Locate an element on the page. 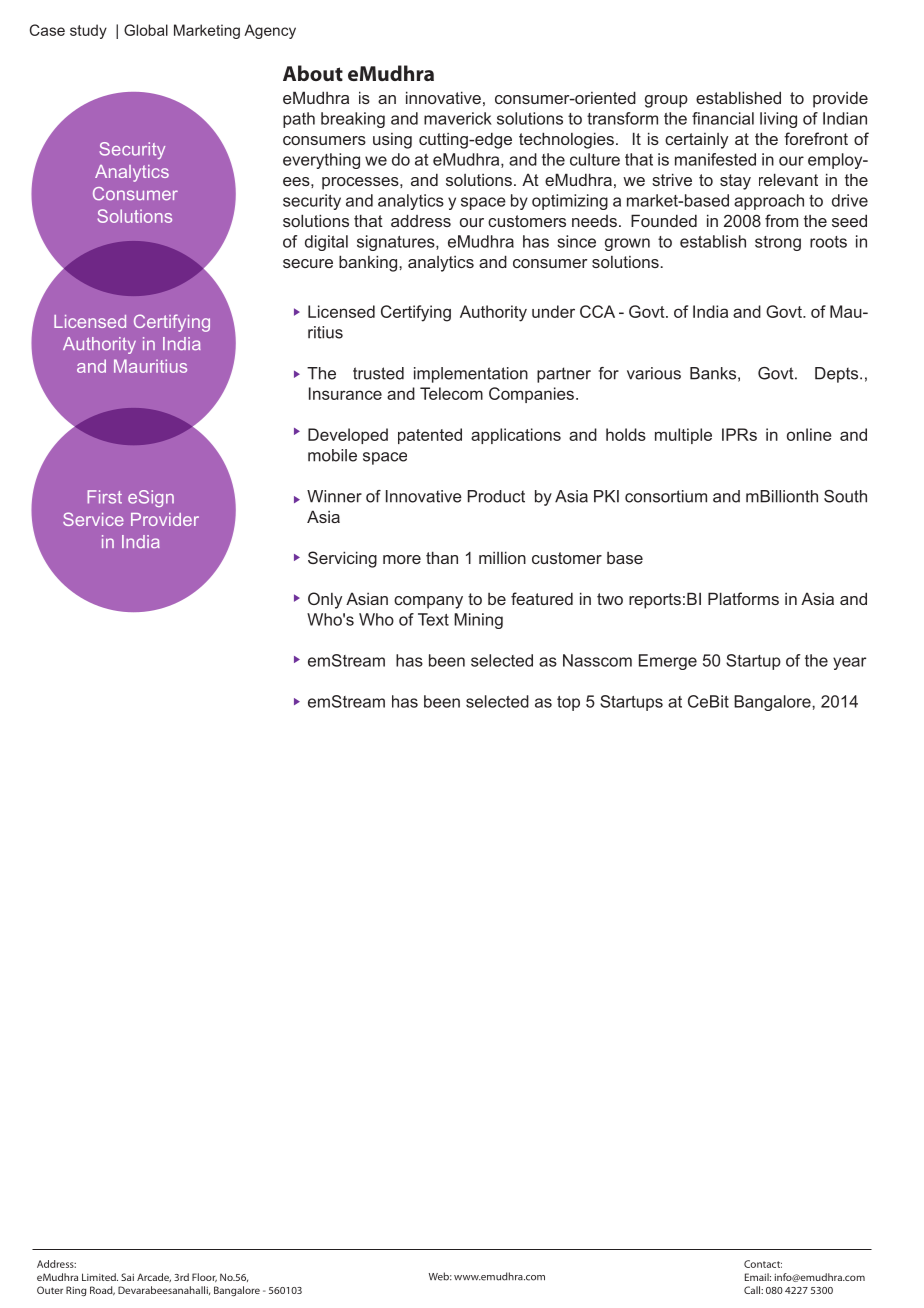 Image resolution: width=924 pixels, height=1308 pixels. Limited is located at coordinates (100, 1277).
